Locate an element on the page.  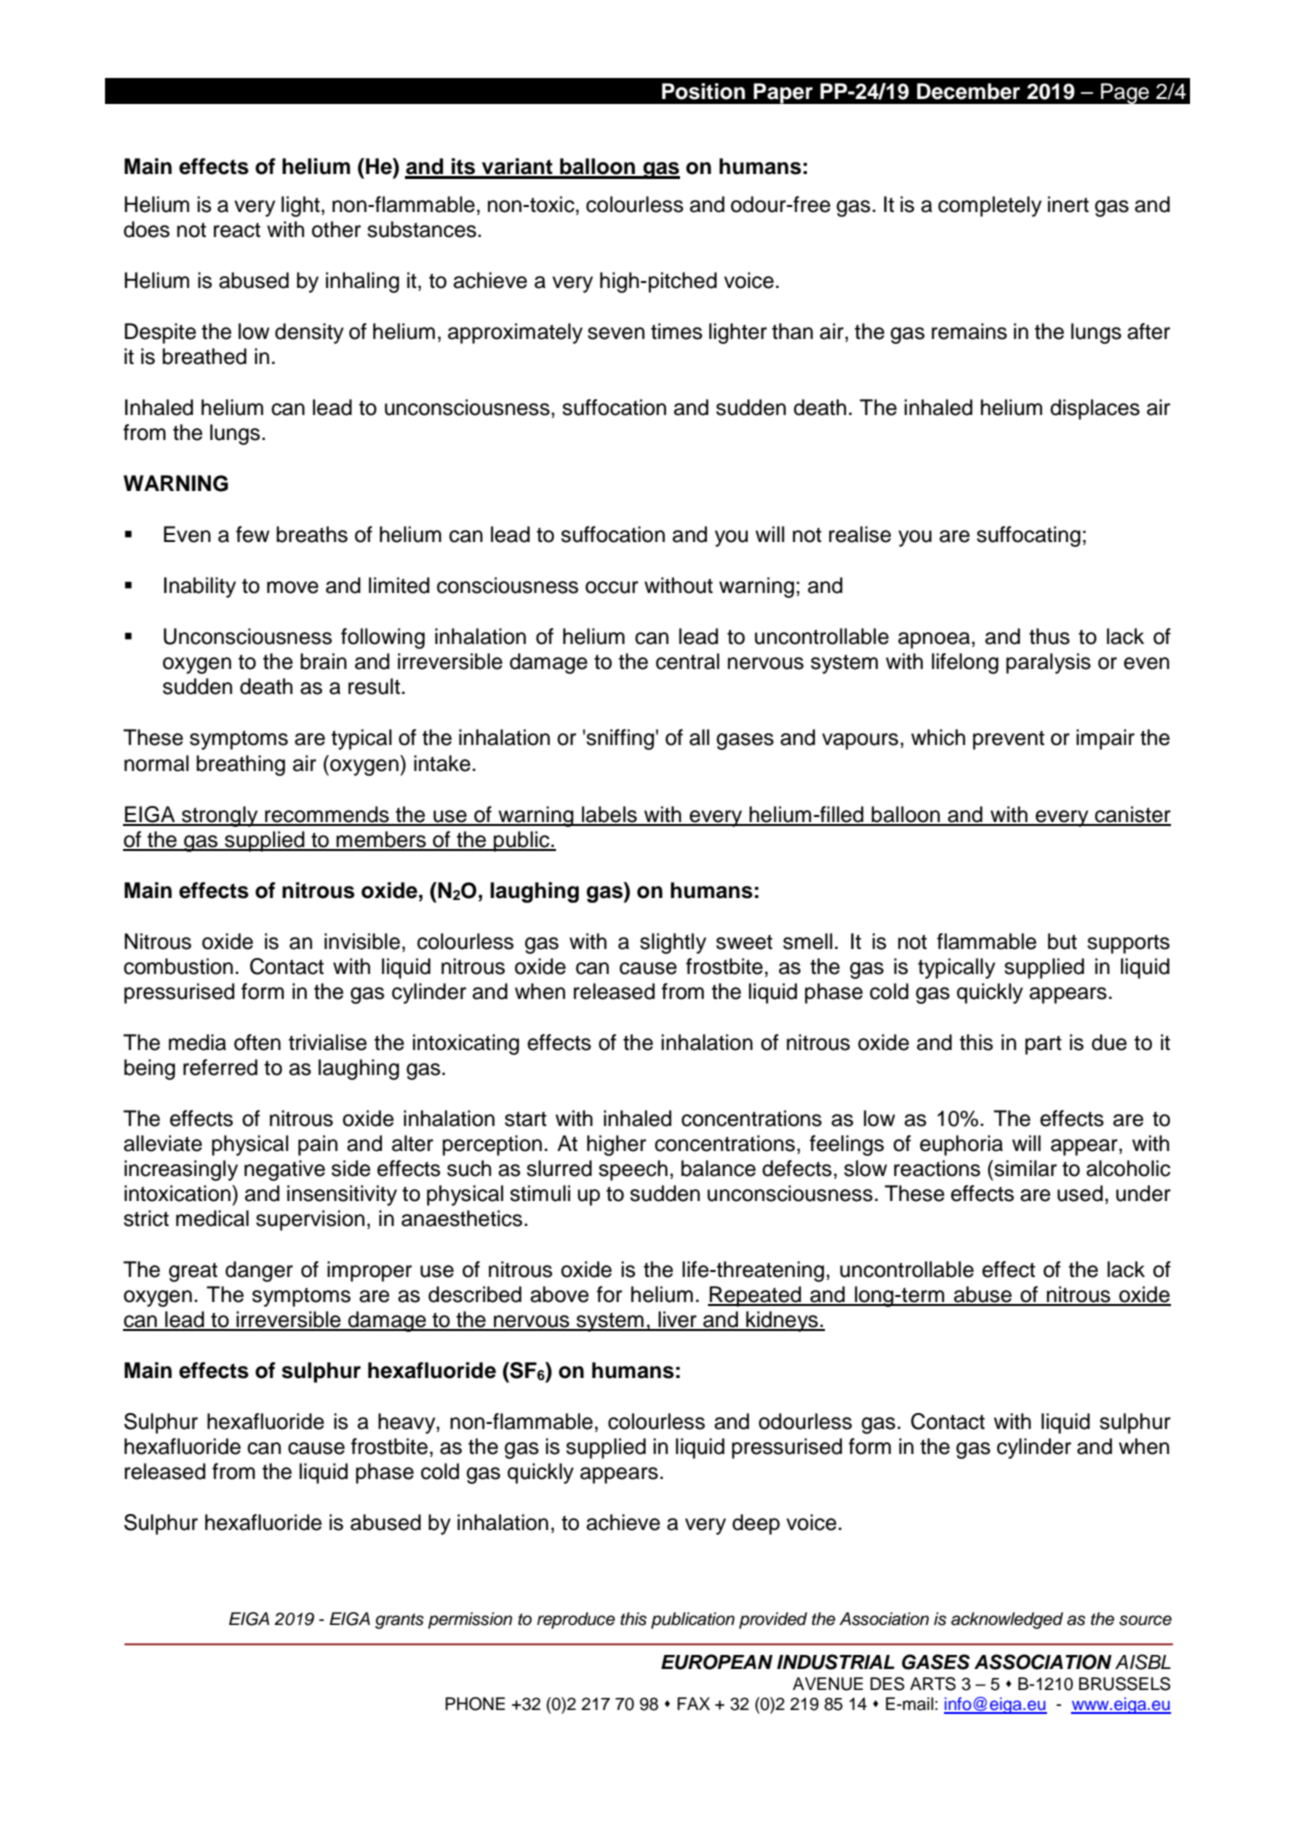
liver is located at coordinates (677, 1320).
